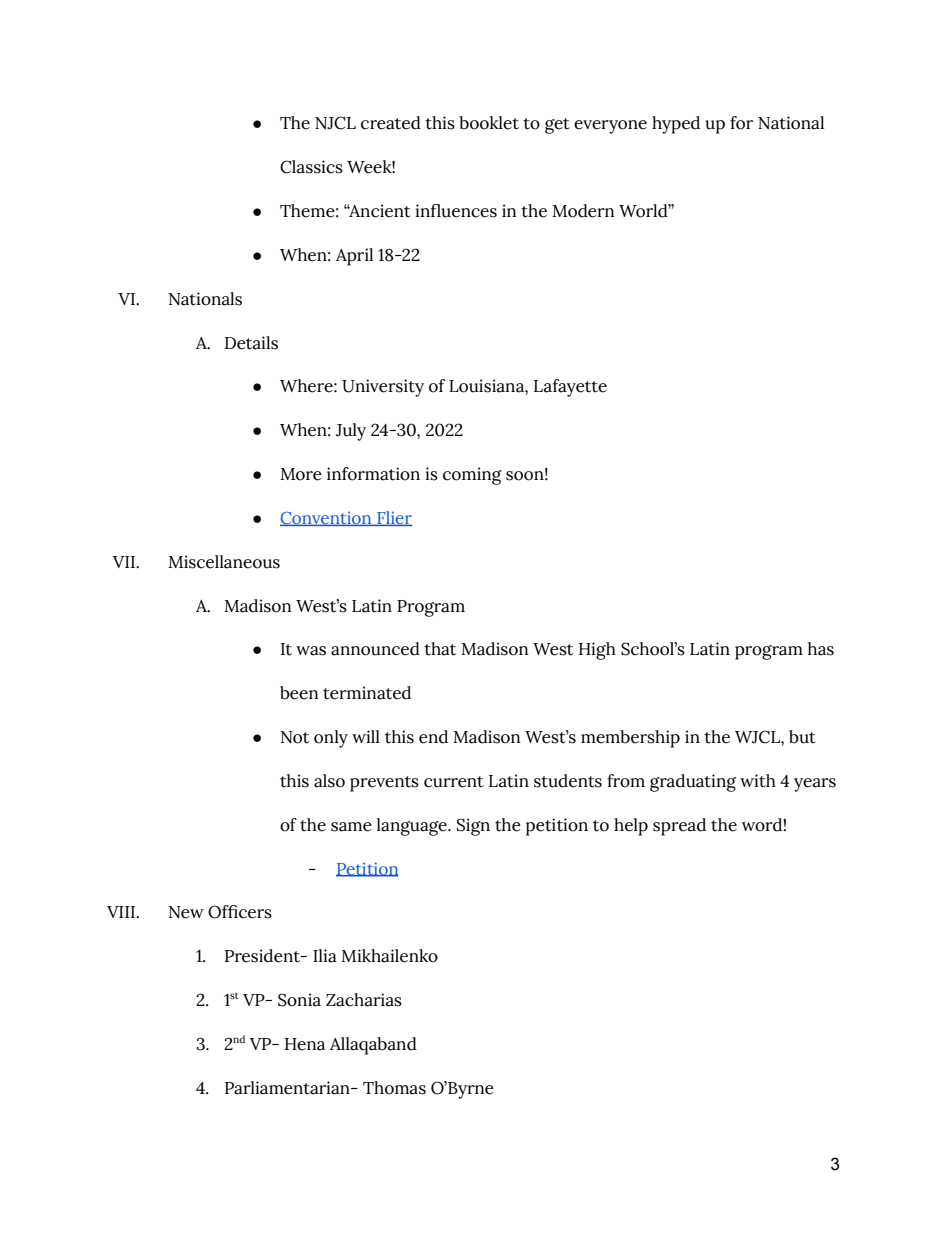 The width and height of the document is (952, 1233). I want to click on Zacharias, so click(364, 1000).
